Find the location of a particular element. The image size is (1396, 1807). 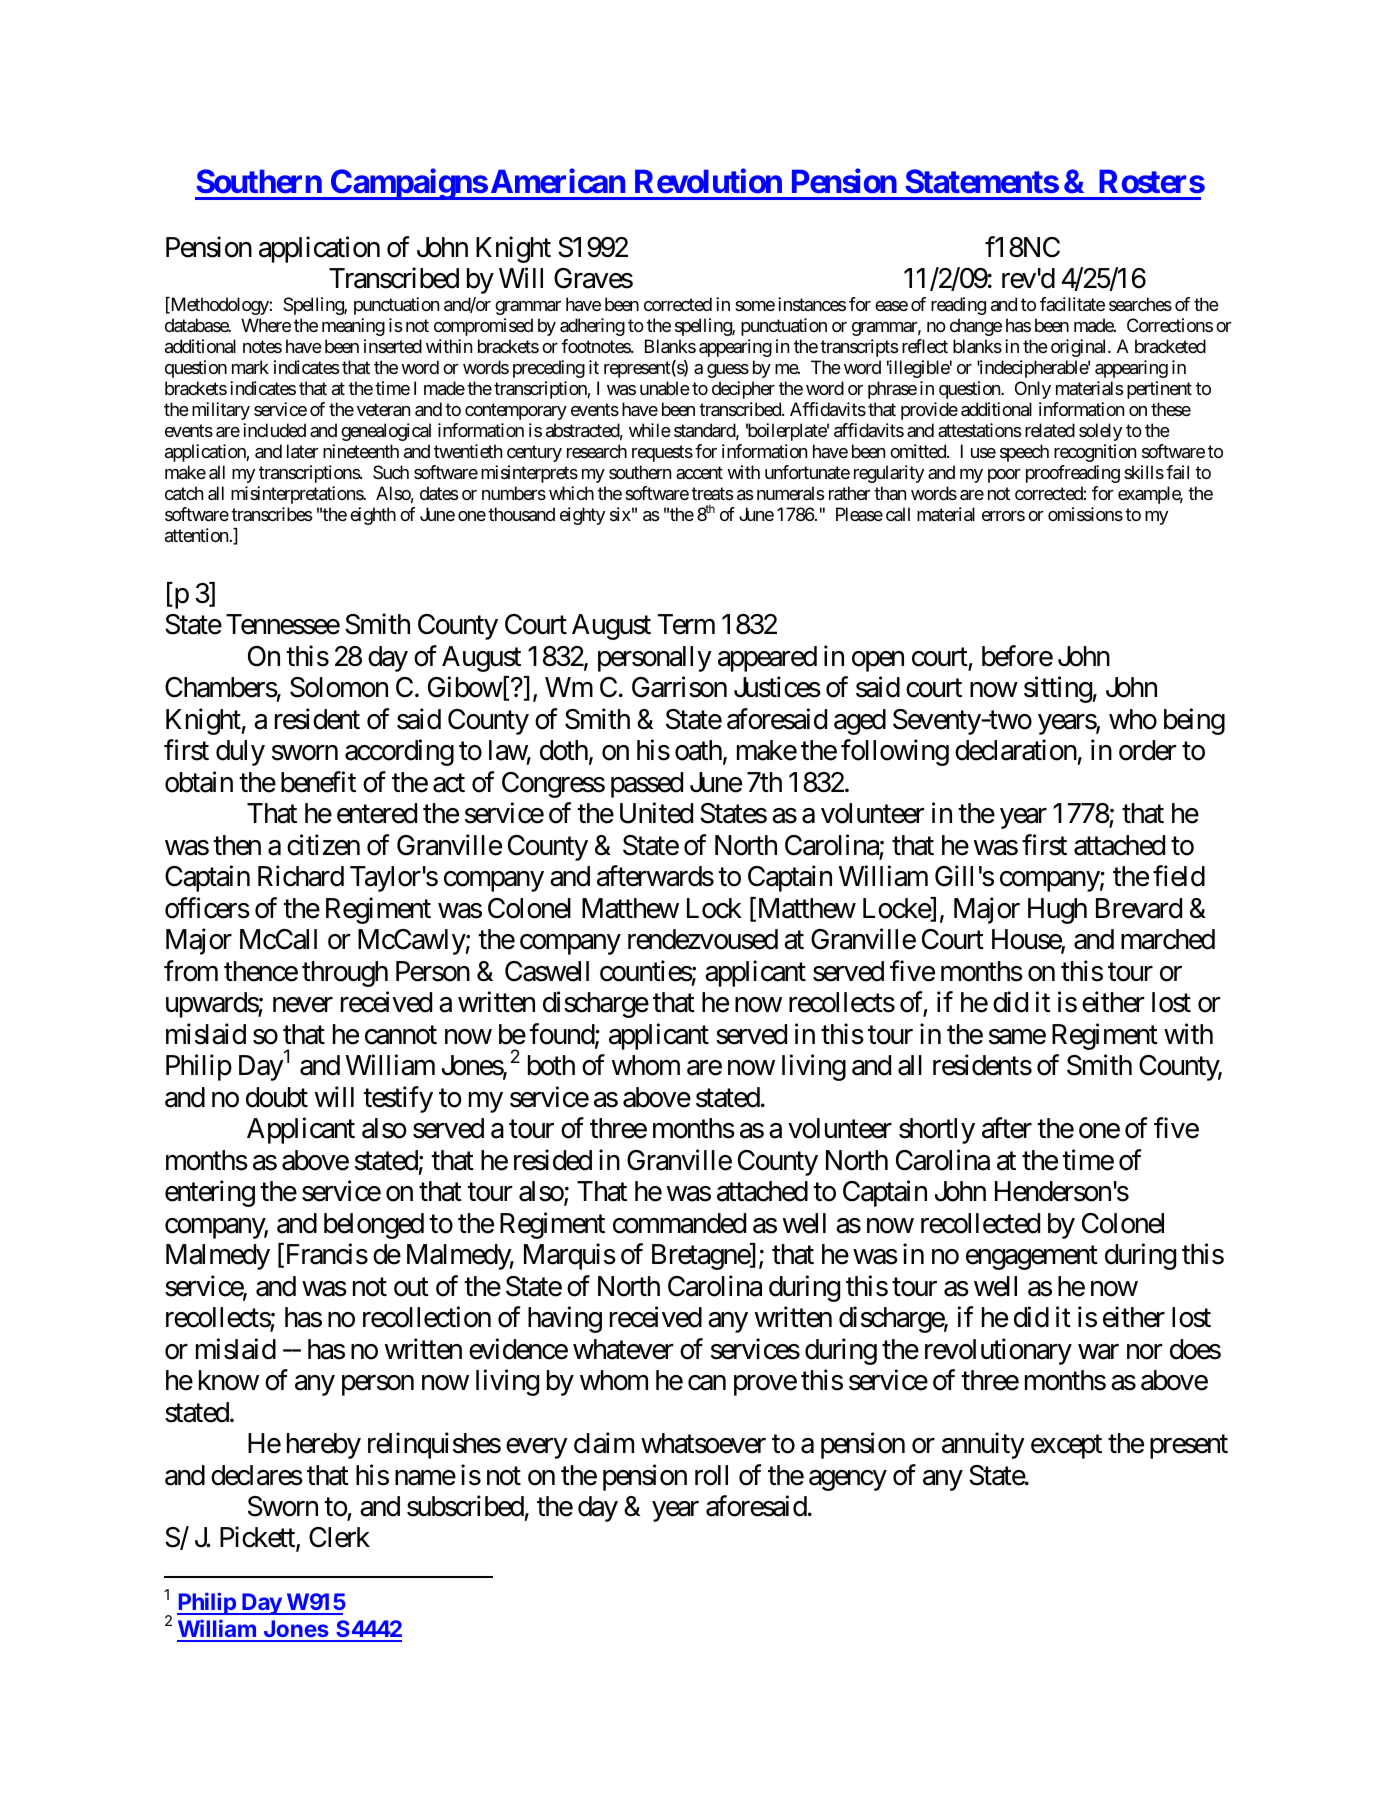

declaration is located at coordinates (1016, 750).
